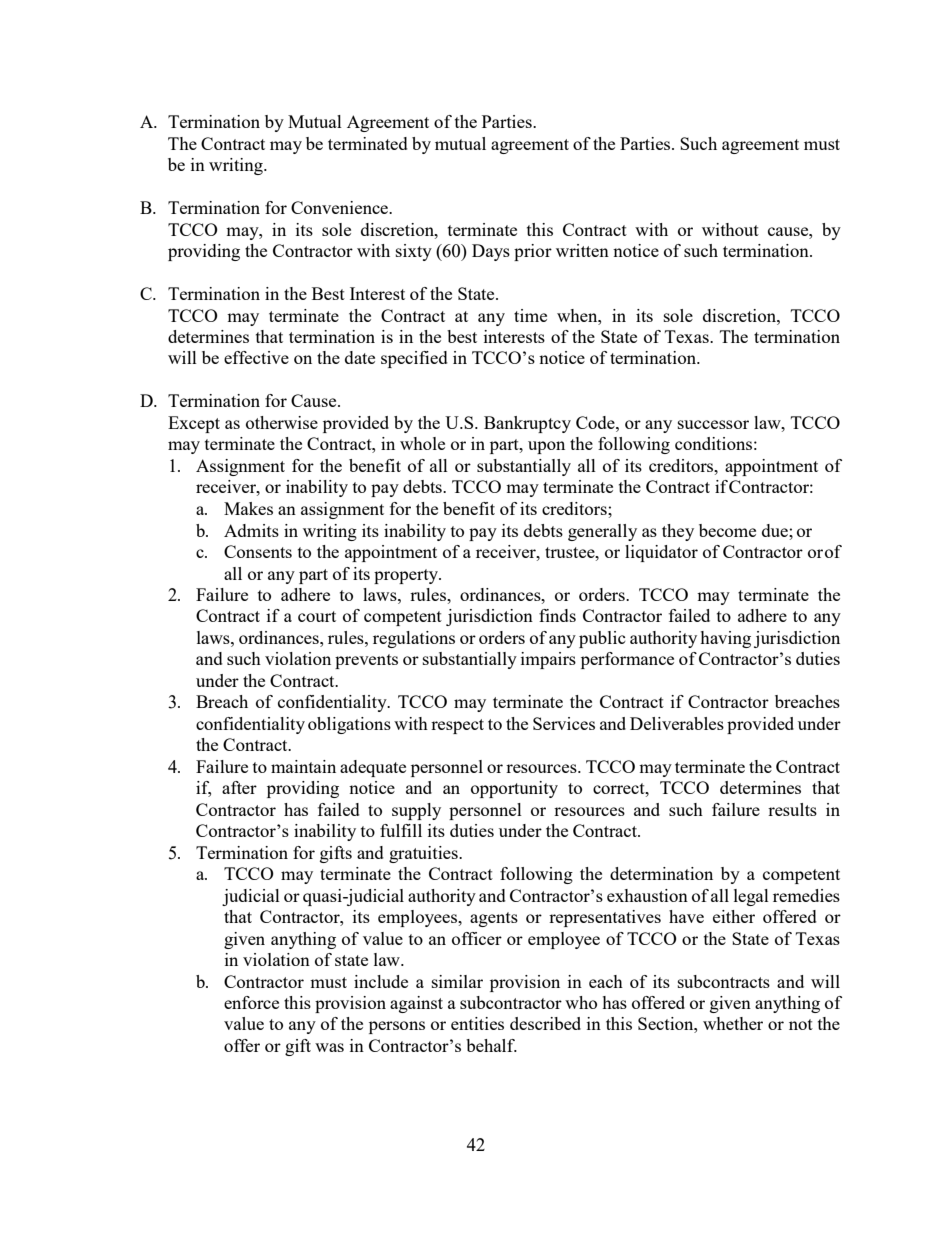 Image resolution: width=952 pixels, height=1233 pixels. Describe the element at coordinates (514, 789) in the page. I see `opportunity` at that location.
